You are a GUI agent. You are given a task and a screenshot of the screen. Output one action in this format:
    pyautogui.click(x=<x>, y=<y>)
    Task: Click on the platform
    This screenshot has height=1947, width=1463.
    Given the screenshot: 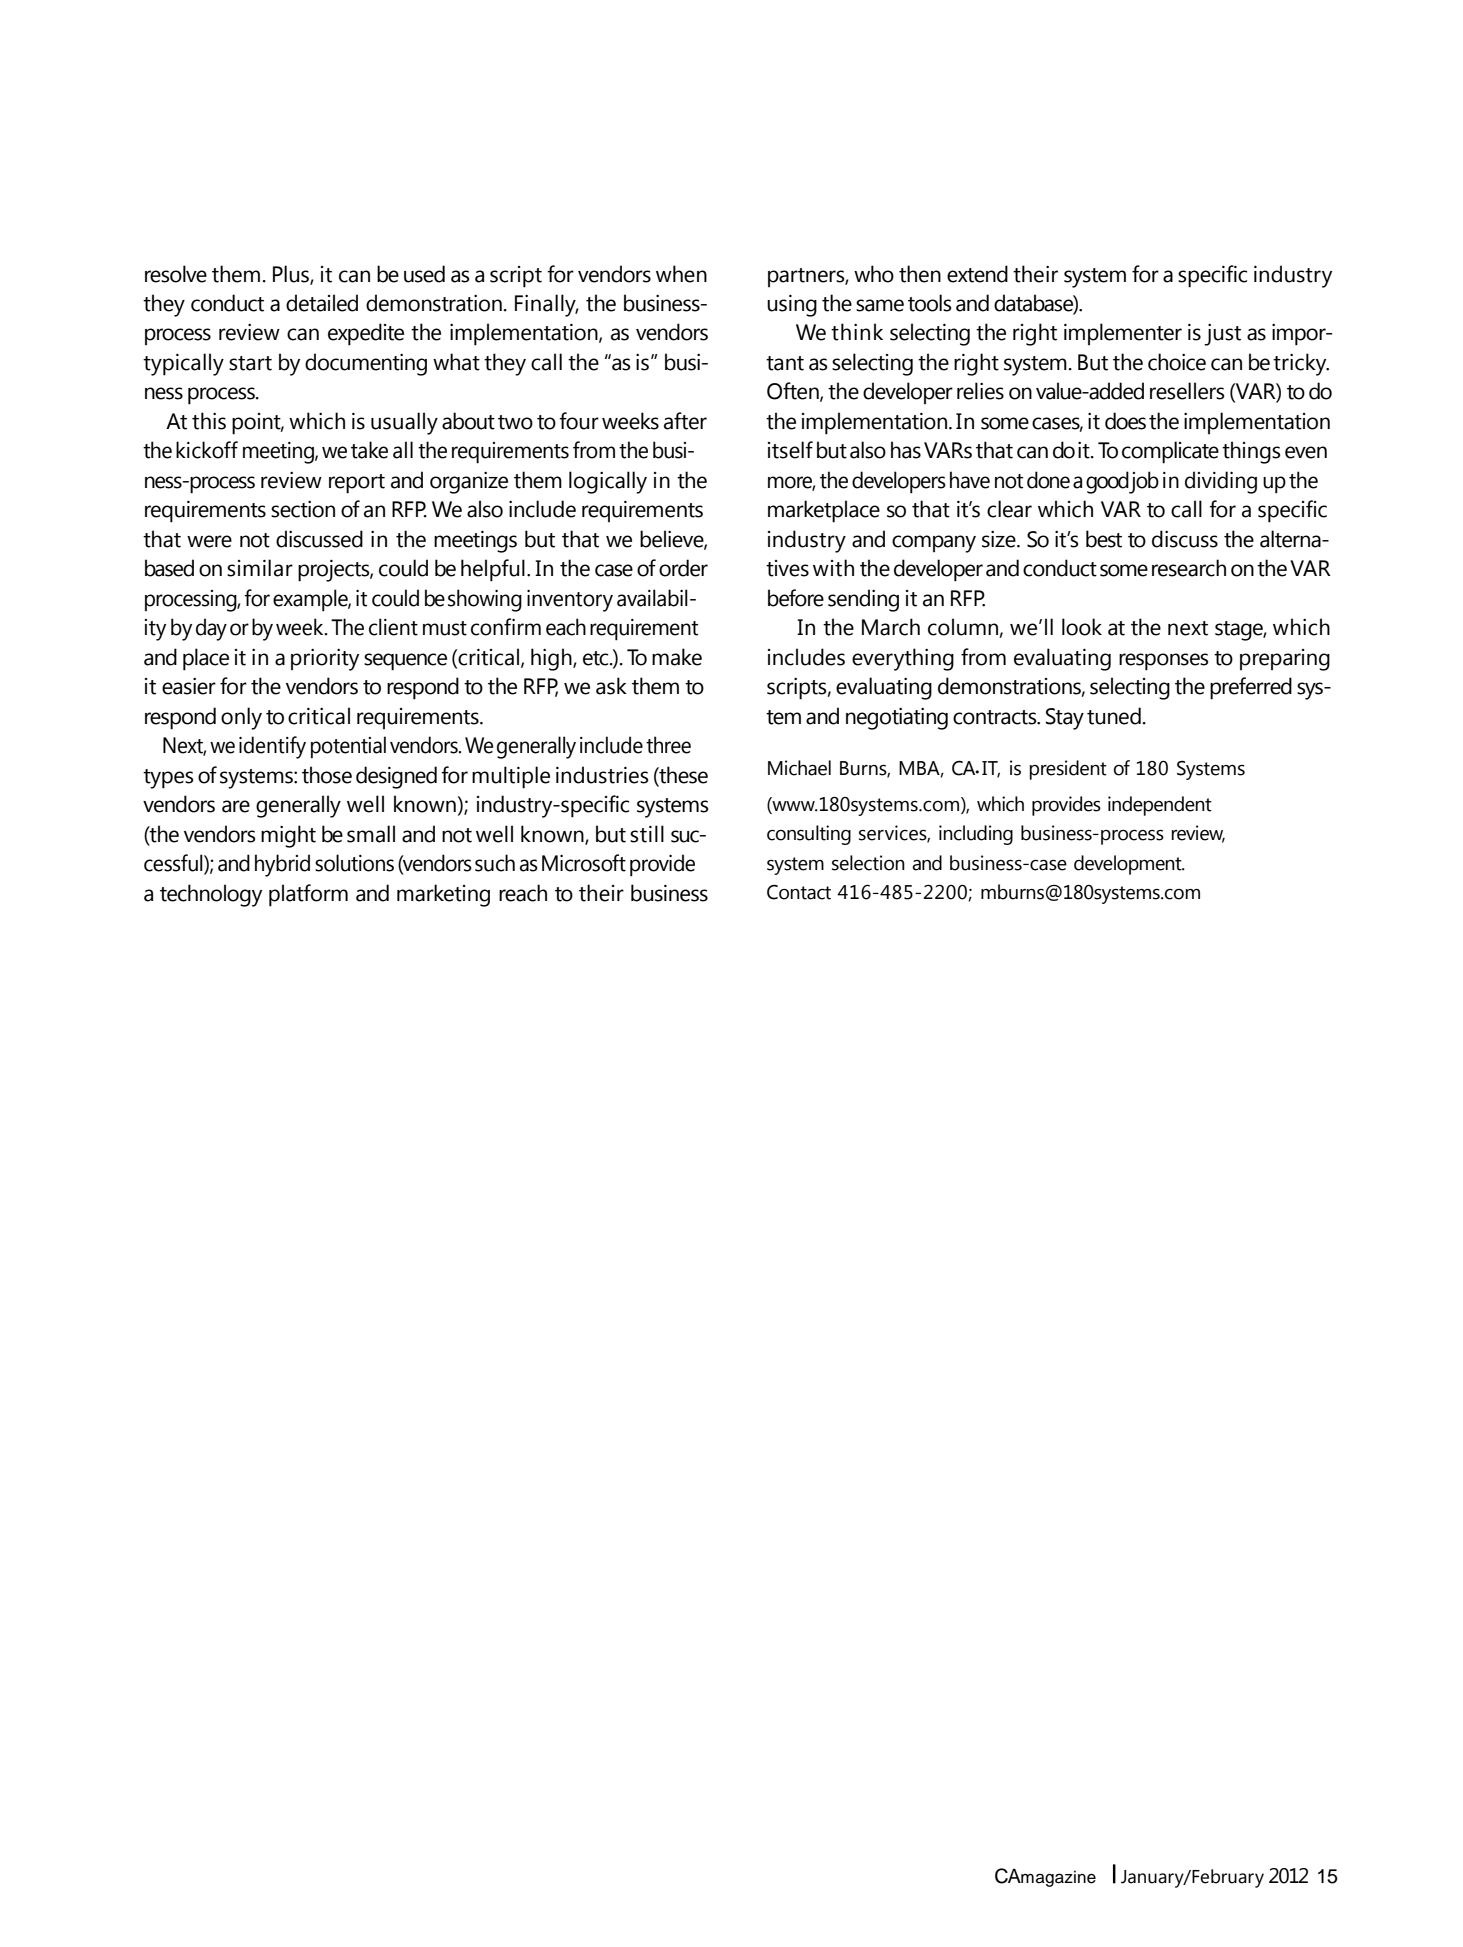 What is the action you would take?
    pyautogui.click(x=308, y=895)
